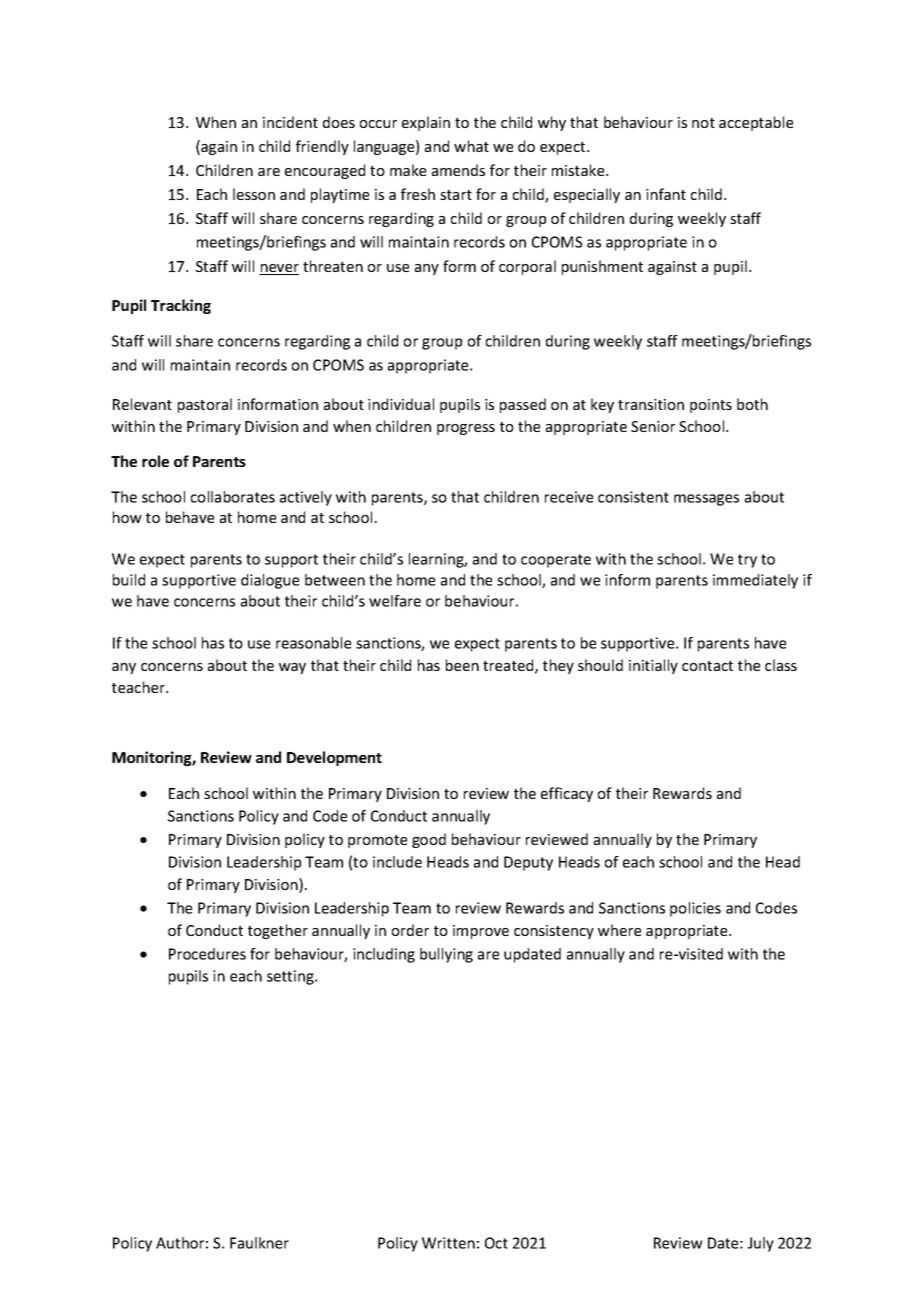 The image size is (924, 1308). Describe the element at coordinates (448, 1243) in the image. I see `Written` at that location.
